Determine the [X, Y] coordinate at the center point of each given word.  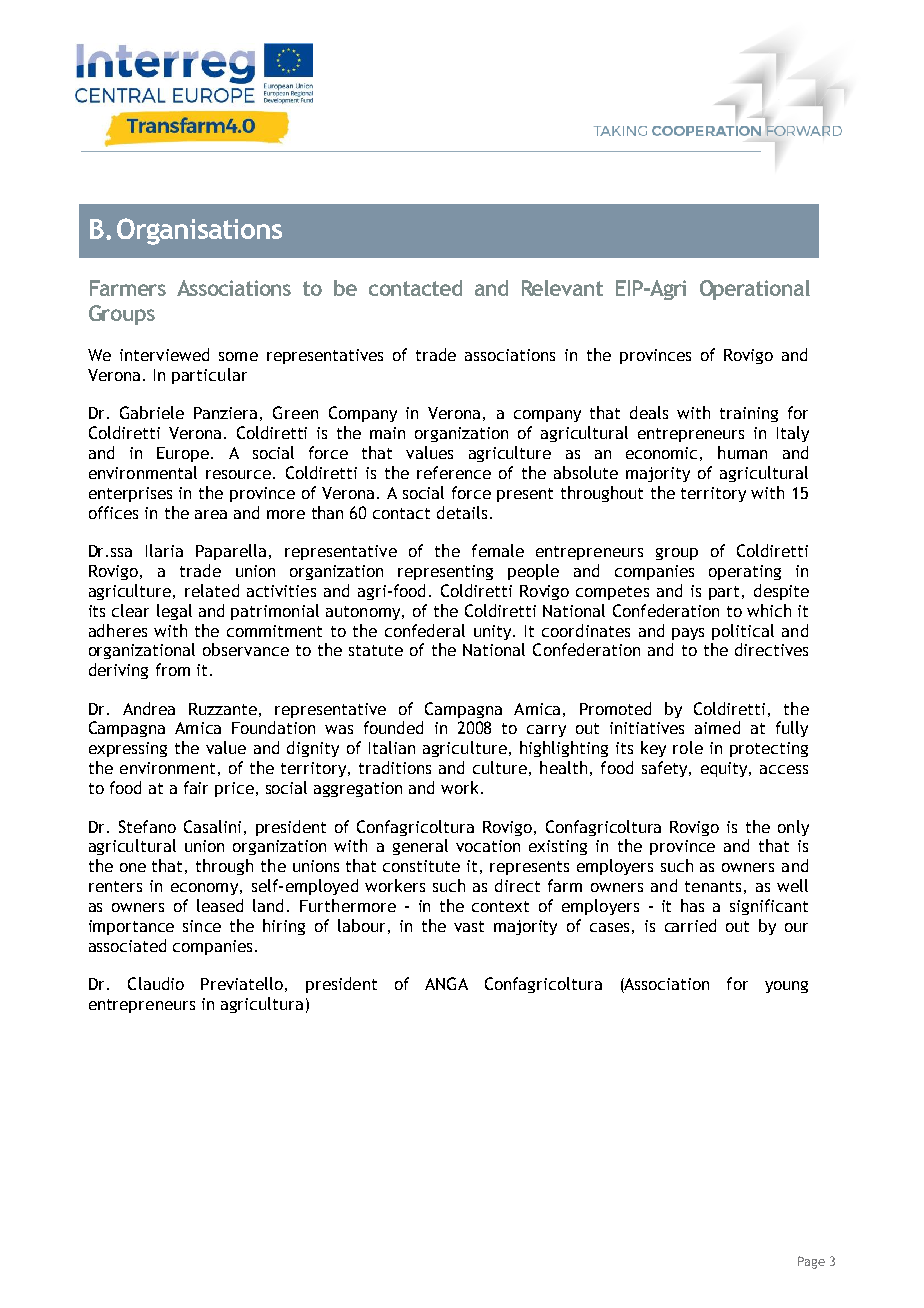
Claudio [156, 983]
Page [811, 1262]
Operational [755, 290]
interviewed [164, 354]
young [786, 987]
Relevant [562, 288]
